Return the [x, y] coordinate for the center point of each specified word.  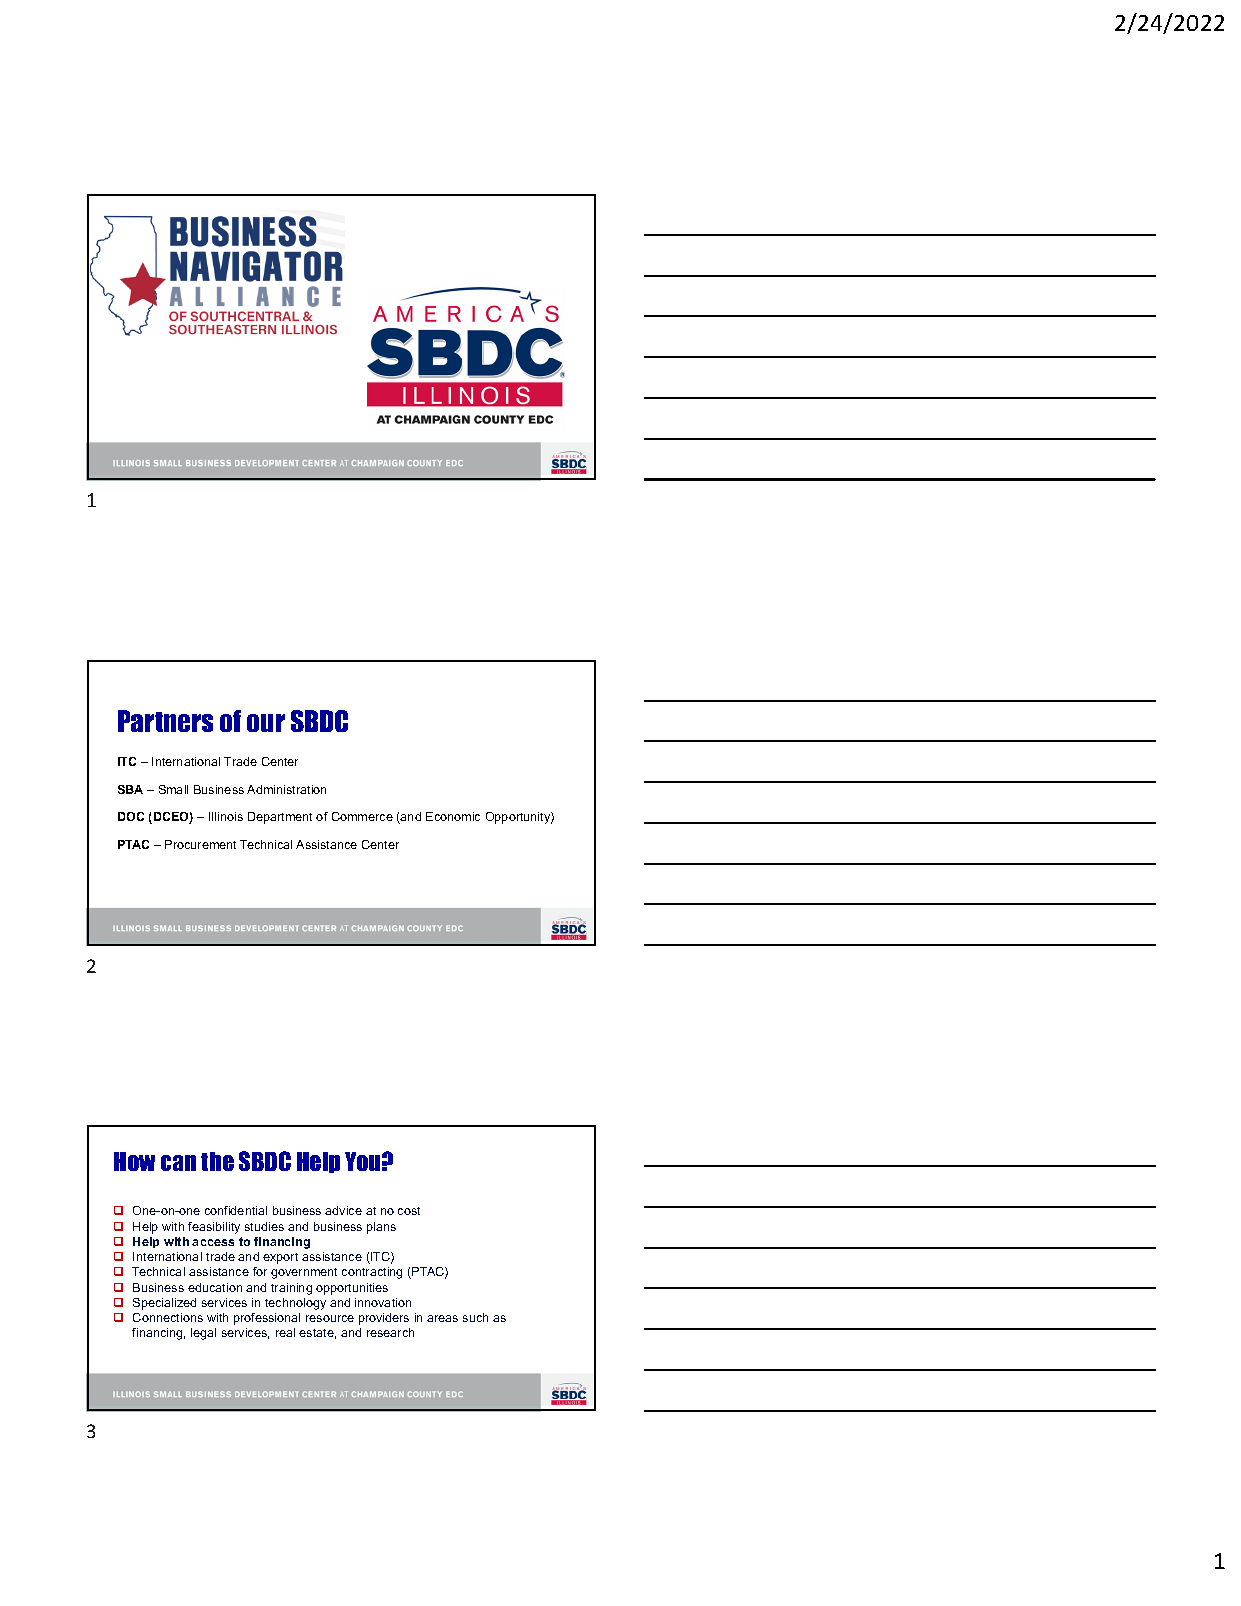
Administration [286, 789]
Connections [168, 1317]
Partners [165, 721]
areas [442, 1318]
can [178, 1163]
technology [295, 1304]
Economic [453, 816]
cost [409, 1211]
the [217, 1161]
